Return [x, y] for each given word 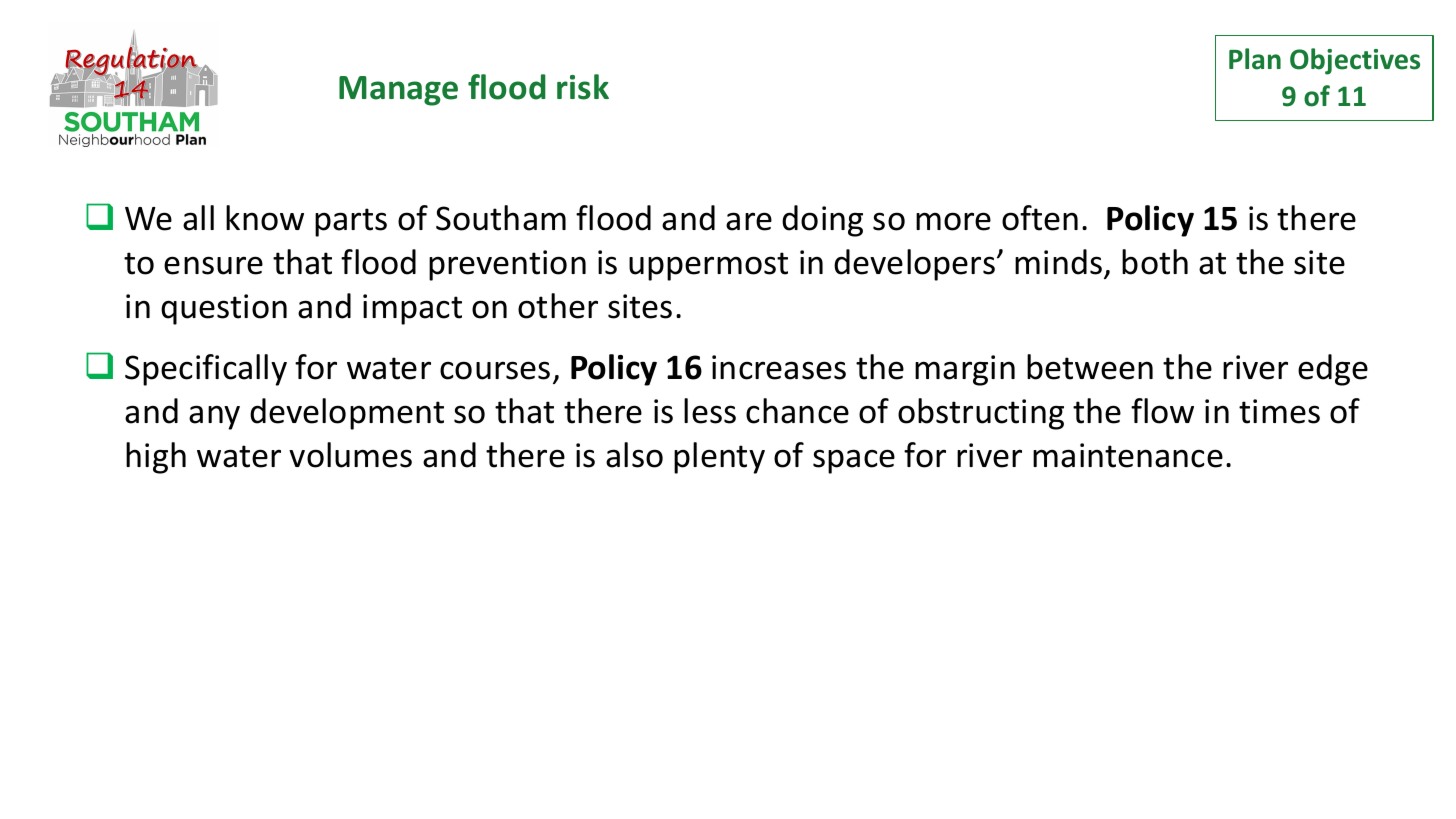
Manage [398, 91]
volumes [350, 455]
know [265, 218]
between [1090, 367]
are [749, 221]
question [224, 309]
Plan [1255, 59]
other [558, 306]
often [1040, 218]
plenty [719, 458]
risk [583, 87]
